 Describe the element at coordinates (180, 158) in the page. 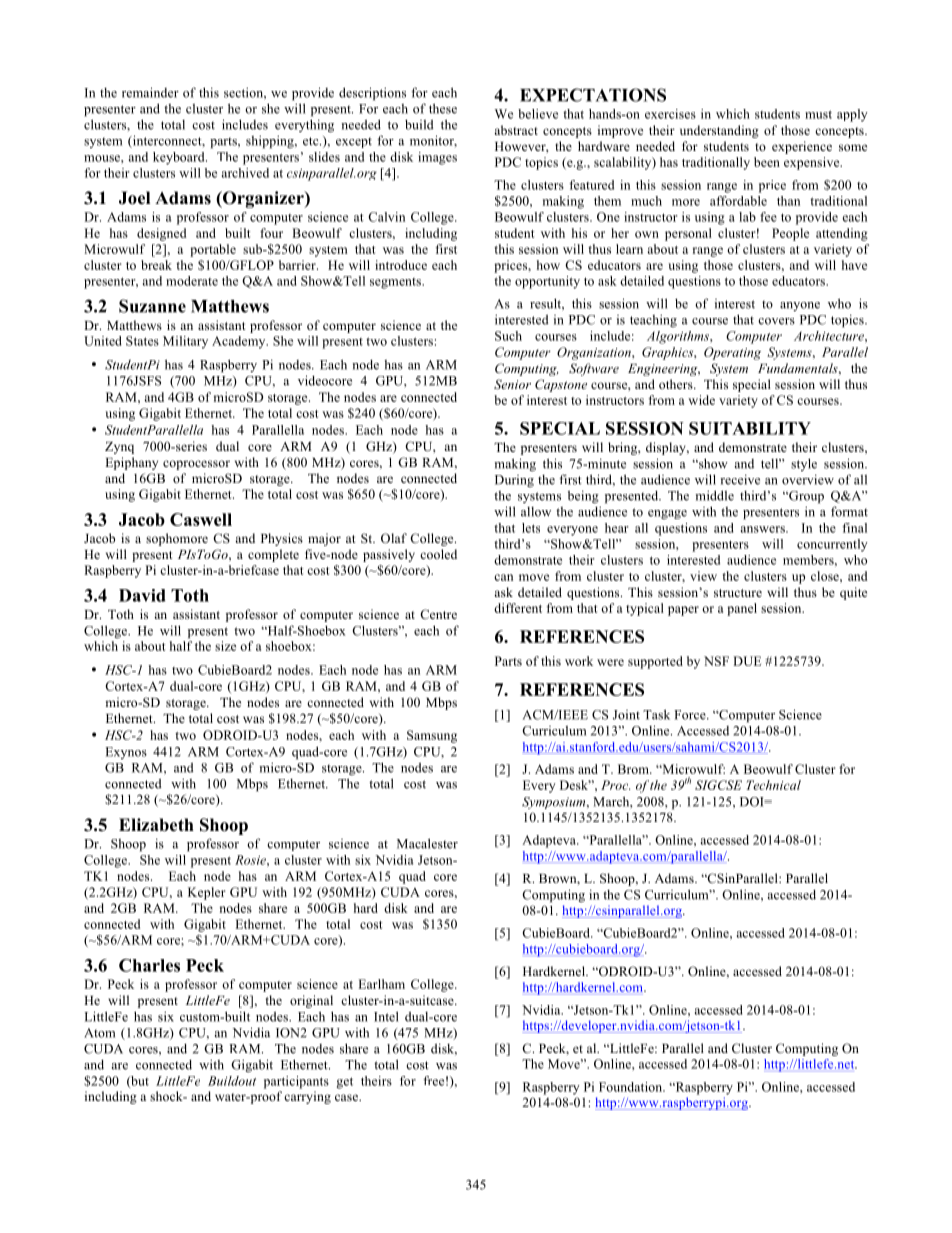

I see `keyboard` at that location.
